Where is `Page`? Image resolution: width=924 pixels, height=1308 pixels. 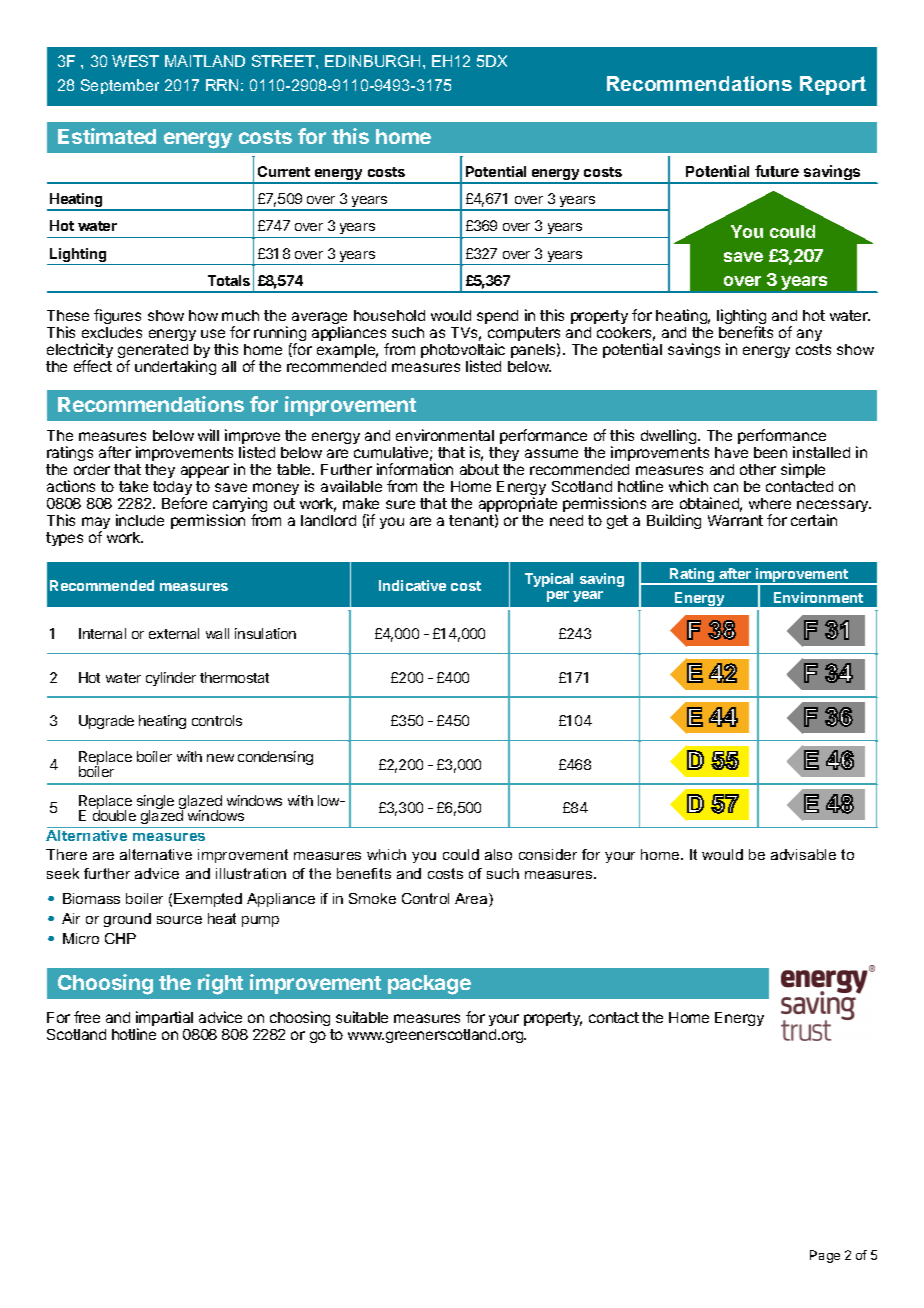
Page is located at coordinates (825, 1256).
